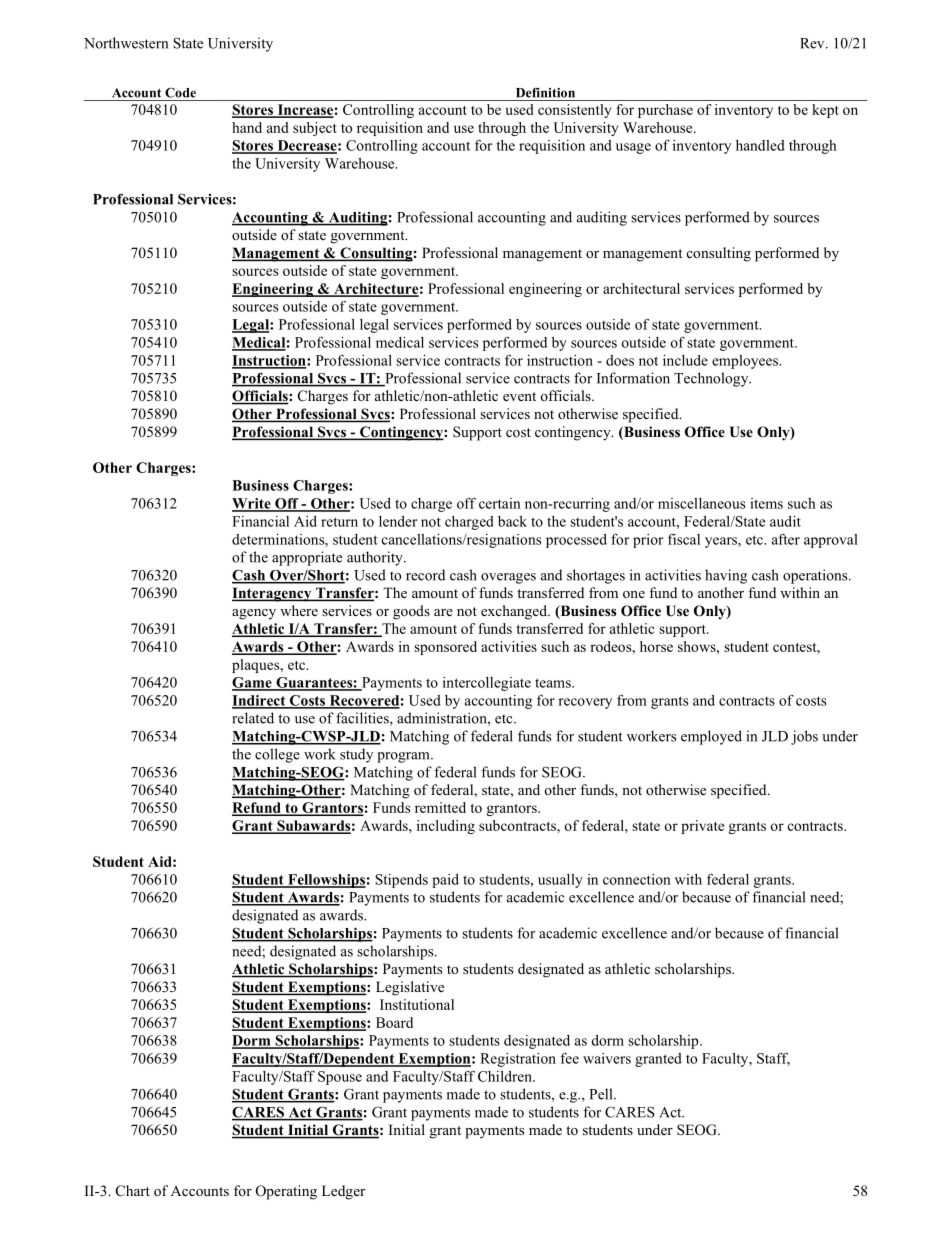  I want to click on employees, so click(746, 362).
